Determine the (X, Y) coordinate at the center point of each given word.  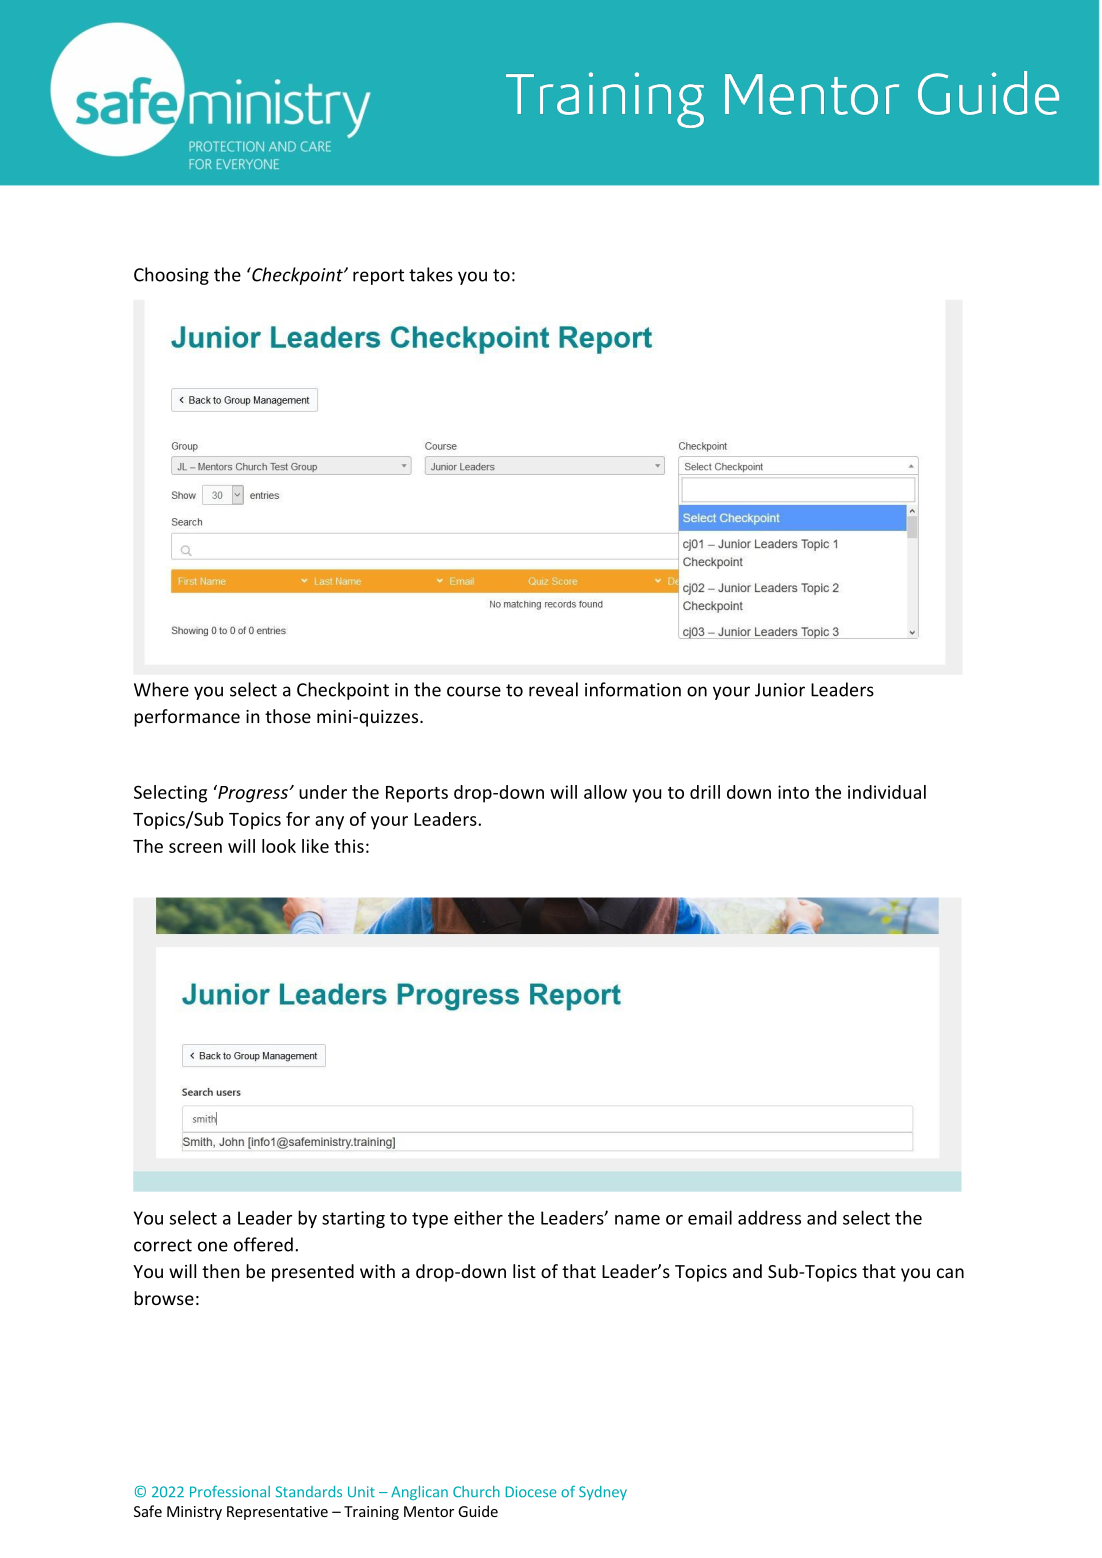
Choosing (171, 276)
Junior (780, 690)
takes (431, 274)
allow (605, 792)
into (793, 792)
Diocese (531, 1492)
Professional (230, 1492)
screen (195, 848)
